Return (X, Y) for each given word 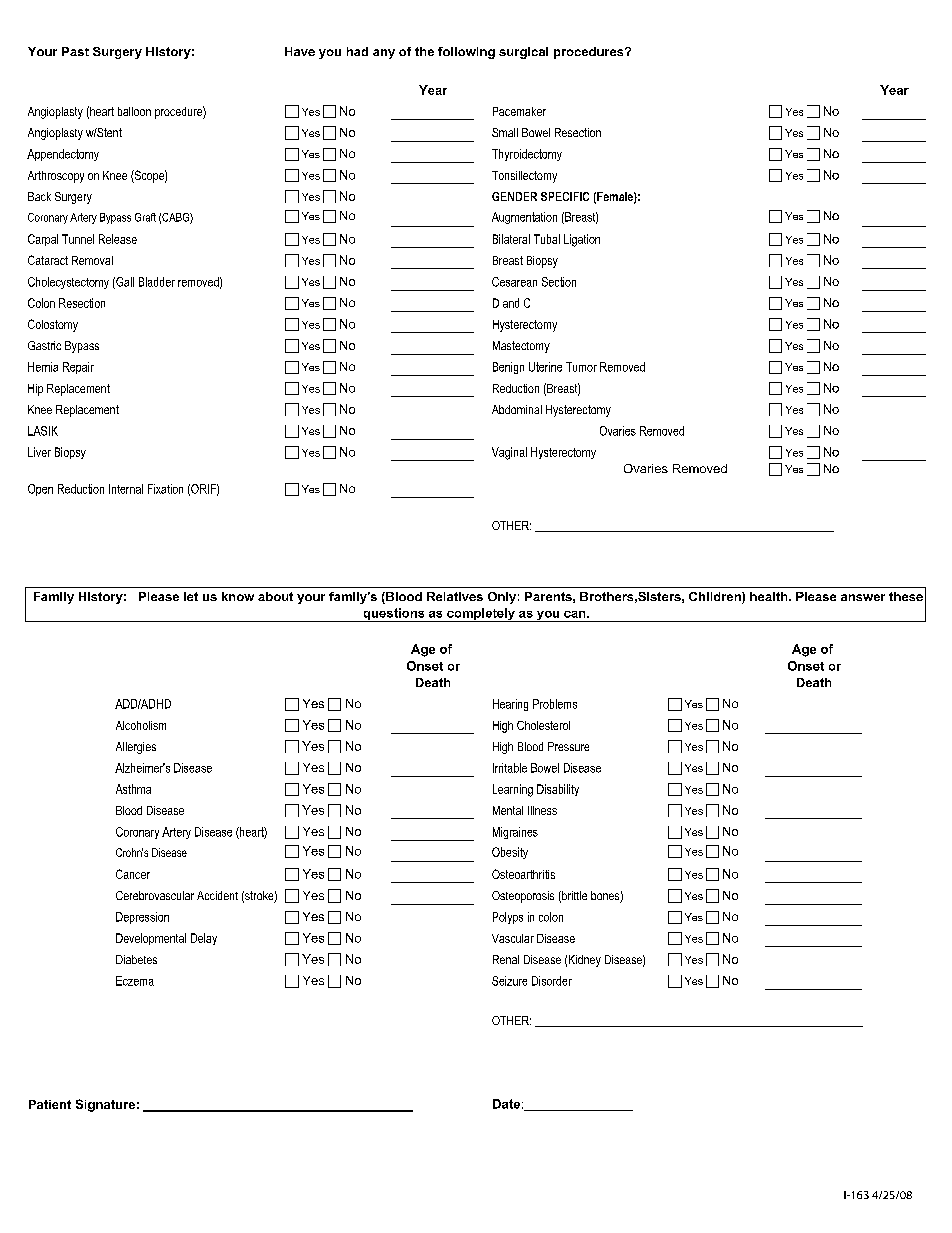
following (466, 53)
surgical (523, 53)
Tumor (581, 367)
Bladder (157, 282)
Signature (105, 1105)
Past (75, 51)
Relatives (455, 596)
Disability (558, 790)
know (238, 596)
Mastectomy (521, 347)
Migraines (515, 833)
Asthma (133, 789)
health (770, 596)
